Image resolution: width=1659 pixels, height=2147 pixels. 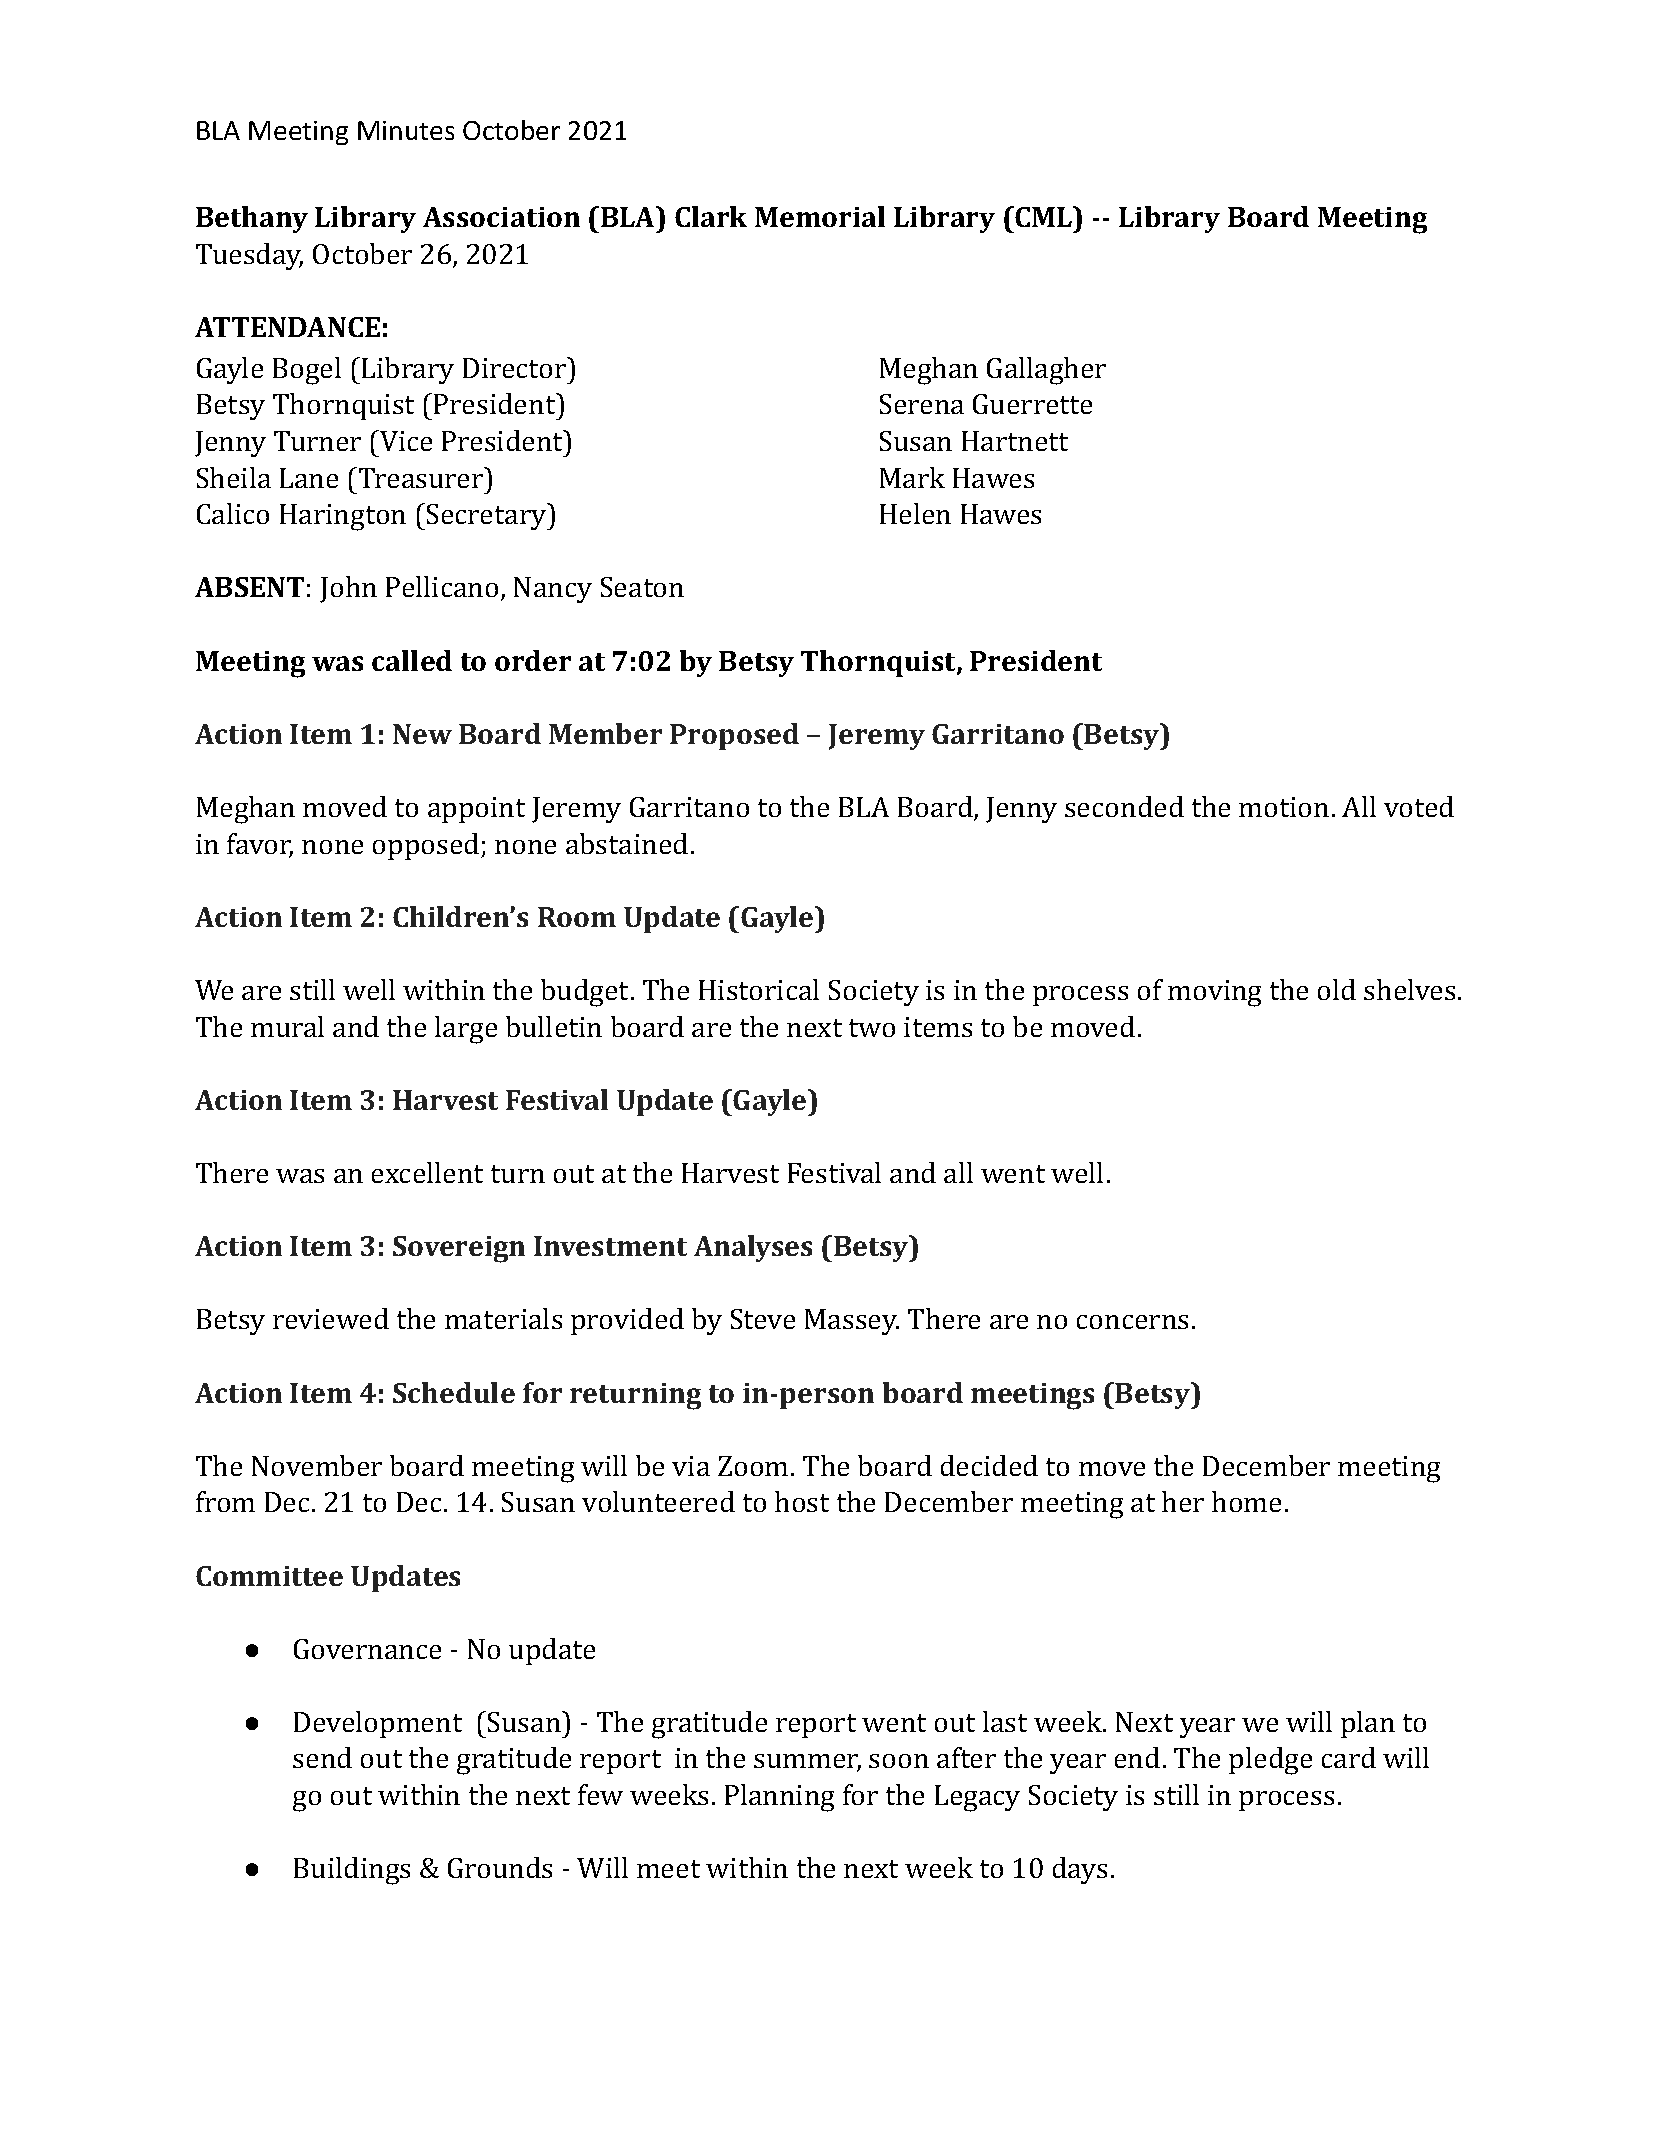 What do you see at coordinates (352, 1871) in the screenshot?
I see `Buildings` at bounding box center [352, 1871].
